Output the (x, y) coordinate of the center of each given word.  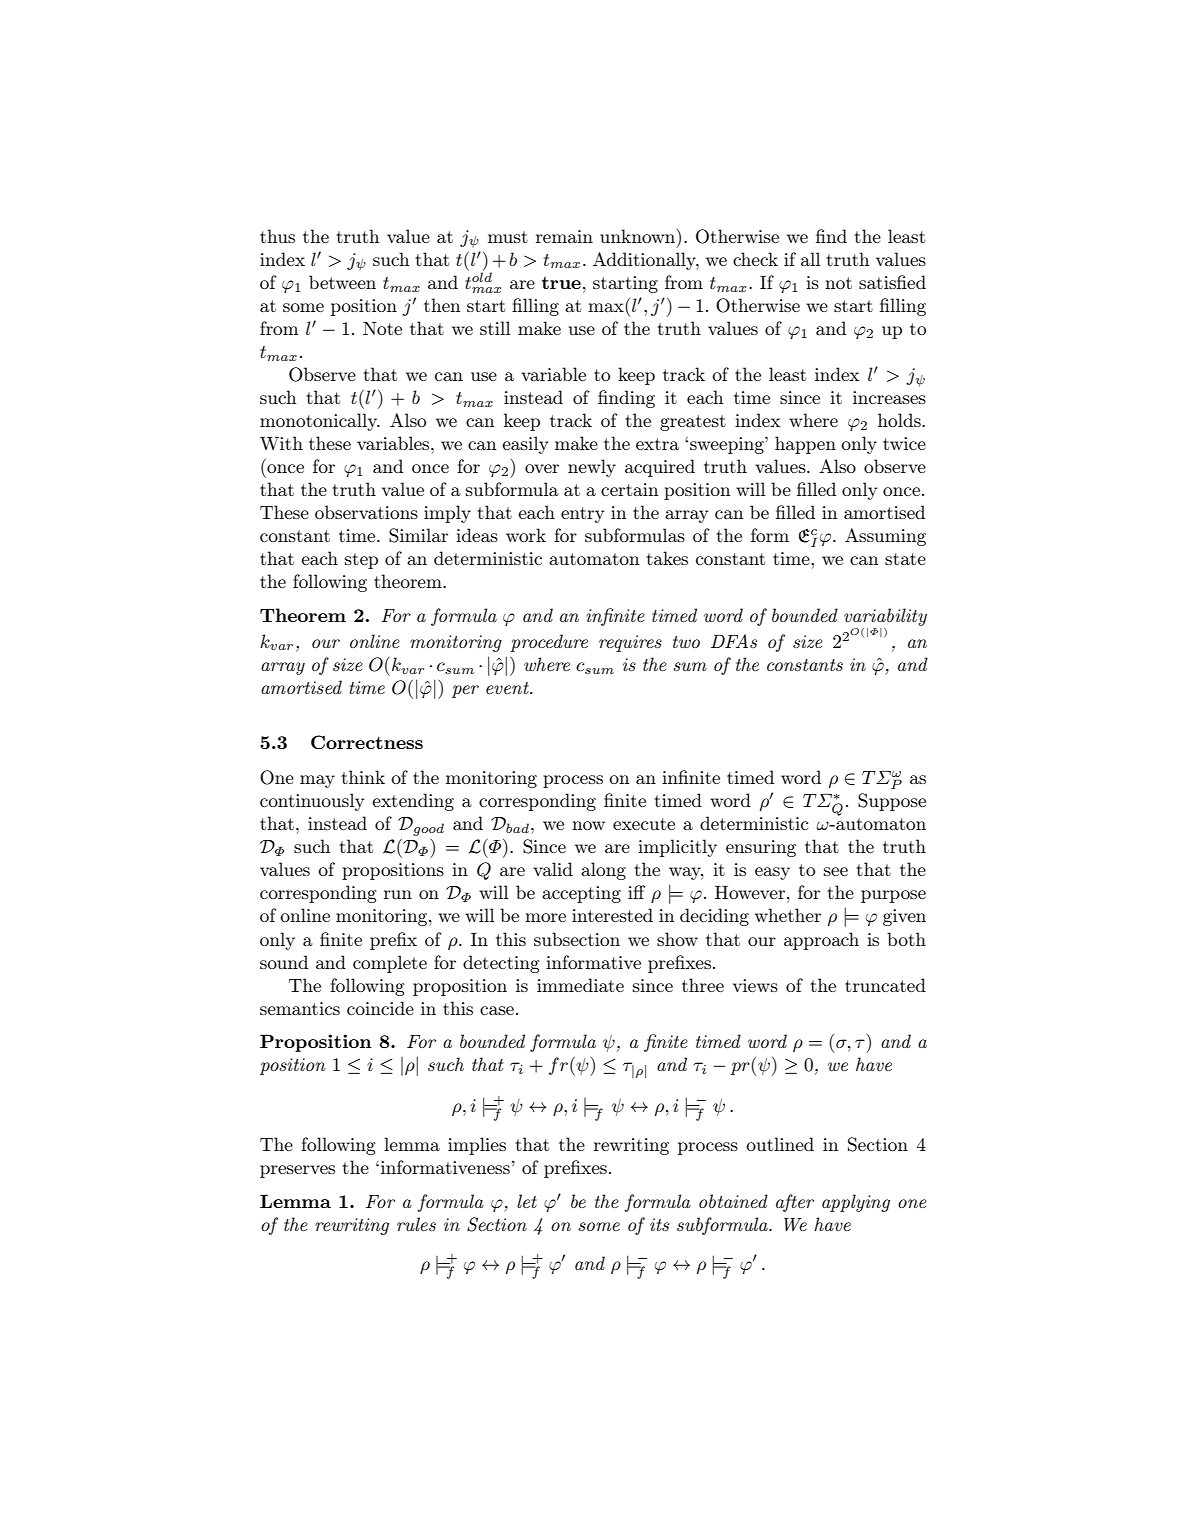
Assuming (885, 537)
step (361, 561)
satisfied (892, 282)
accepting (581, 894)
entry (582, 515)
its (659, 1224)
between (342, 282)
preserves (297, 1171)
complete (390, 964)
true (561, 283)
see (836, 871)
